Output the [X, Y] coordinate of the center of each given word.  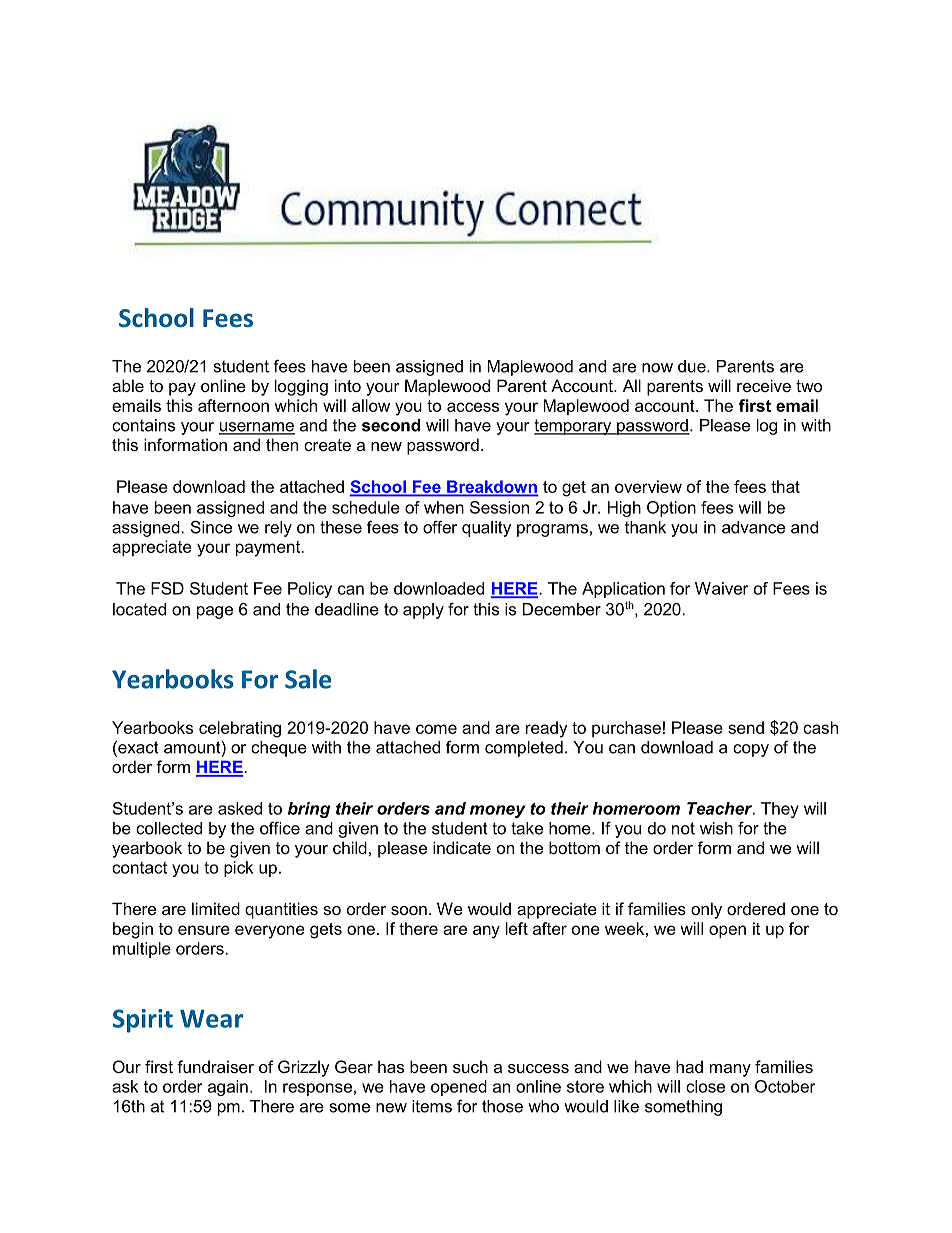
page [215, 612]
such [470, 1066]
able [128, 385]
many [730, 1070]
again [228, 1088]
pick [238, 869]
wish [716, 828]
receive [764, 385]
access [473, 407]
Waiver [722, 588]
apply [423, 611]
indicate [462, 847]
